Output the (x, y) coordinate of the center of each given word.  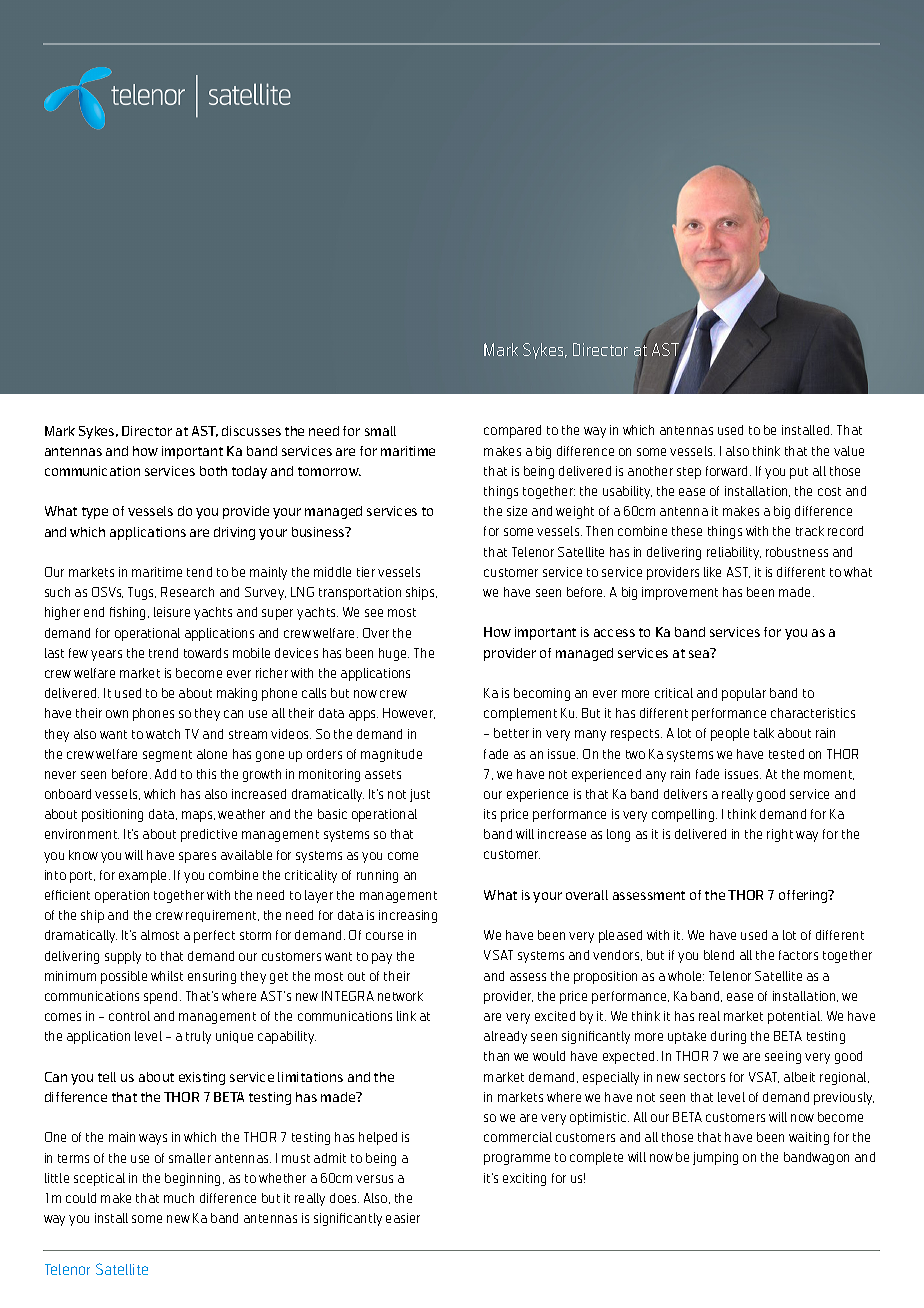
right (780, 835)
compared (512, 431)
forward (728, 471)
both (213, 471)
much (179, 1198)
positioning (112, 815)
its (490, 814)
